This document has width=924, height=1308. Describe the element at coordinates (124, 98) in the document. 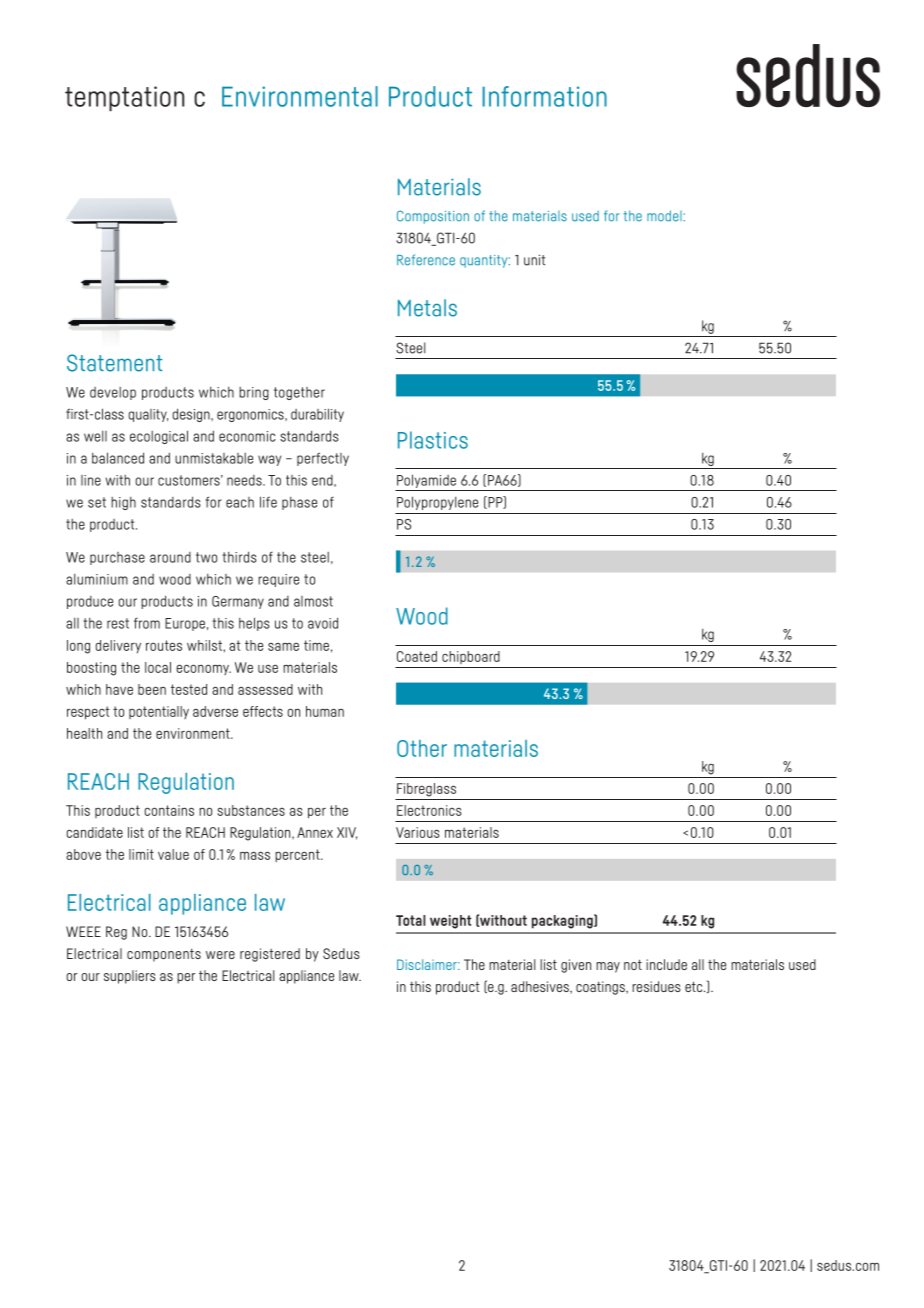

I see `temptation` at that location.
